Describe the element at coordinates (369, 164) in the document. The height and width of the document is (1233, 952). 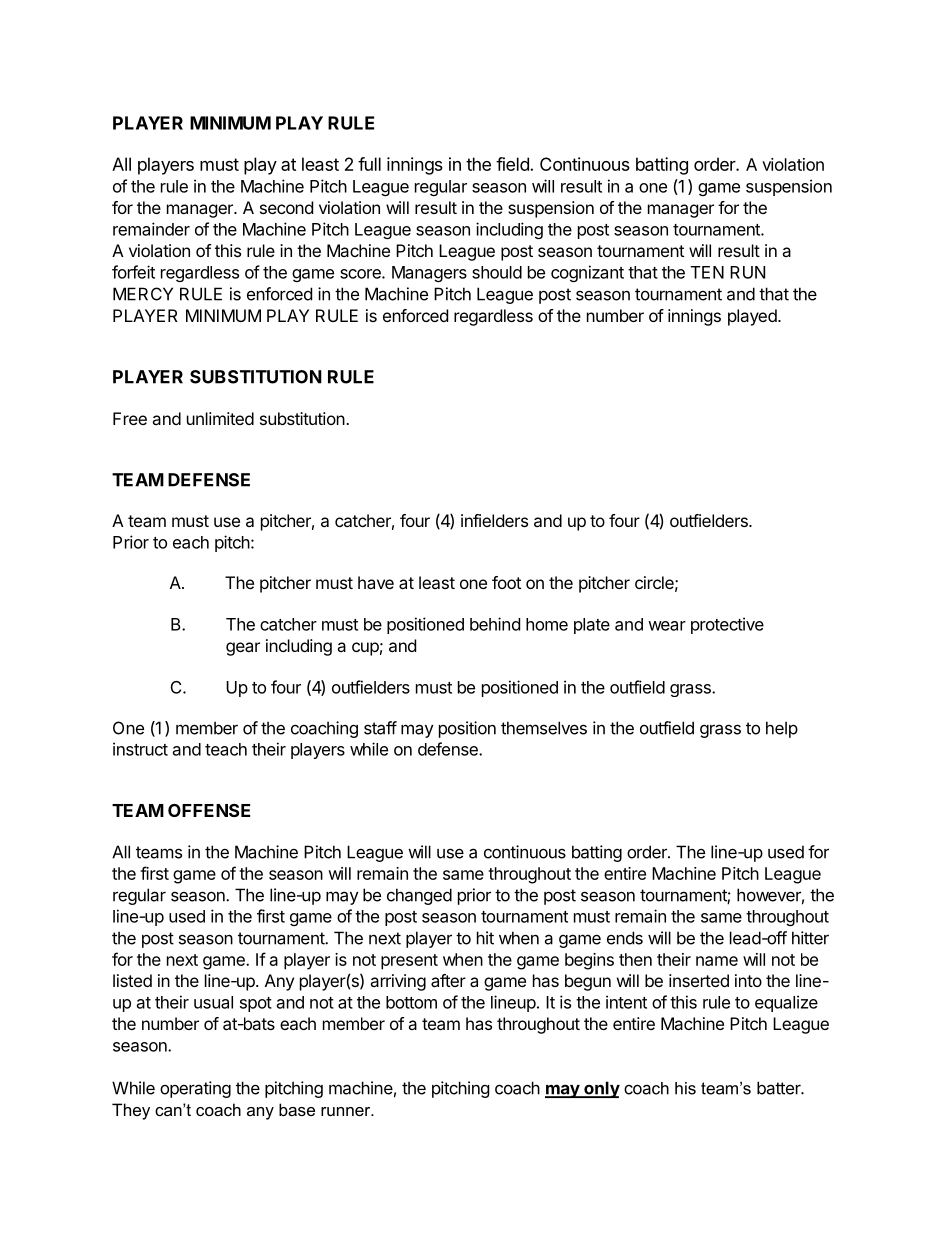
I see `full` at that location.
